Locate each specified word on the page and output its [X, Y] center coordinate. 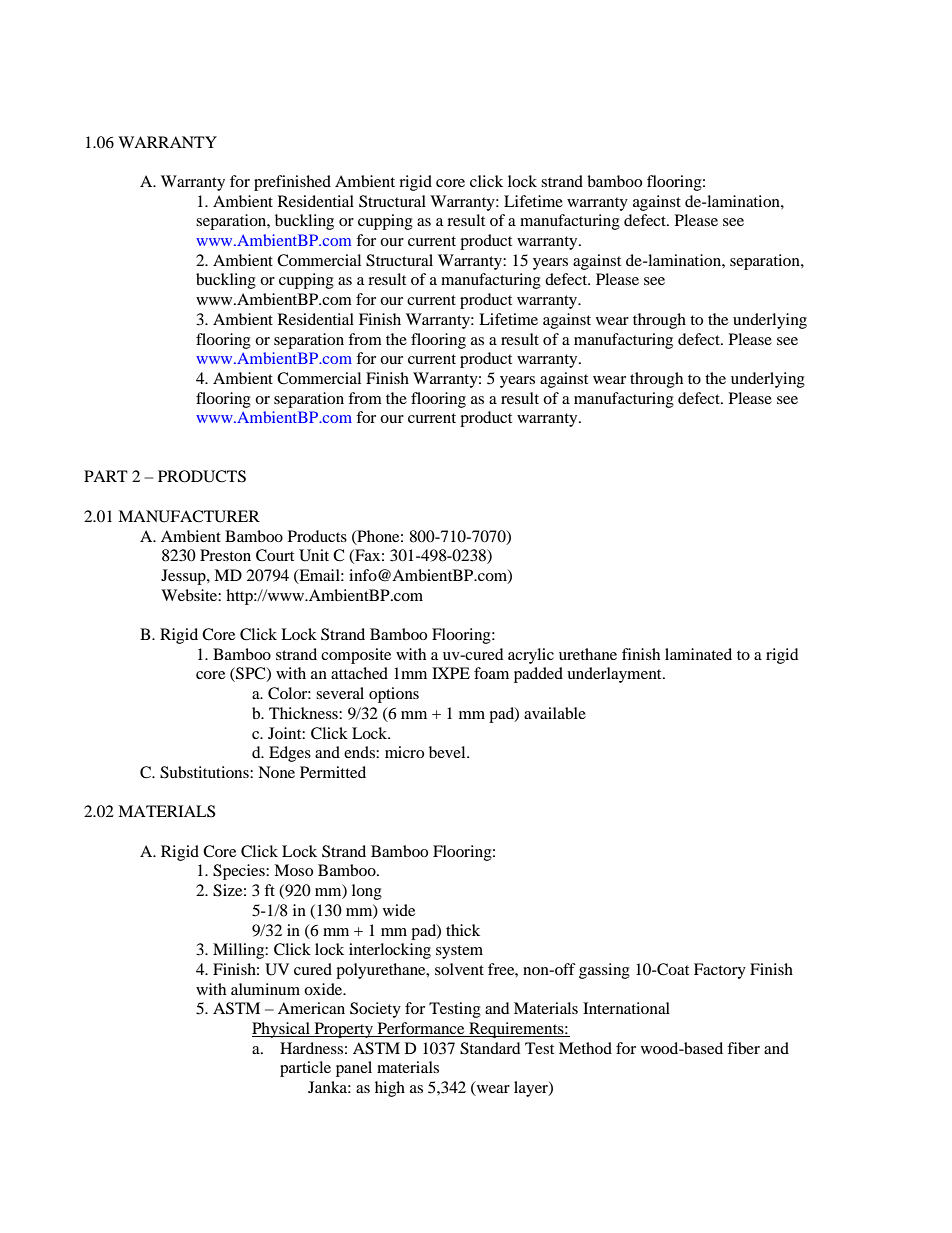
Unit [314, 555]
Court [275, 555]
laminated [698, 654]
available [555, 713]
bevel [448, 752]
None [276, 772]
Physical [282, 1030]
